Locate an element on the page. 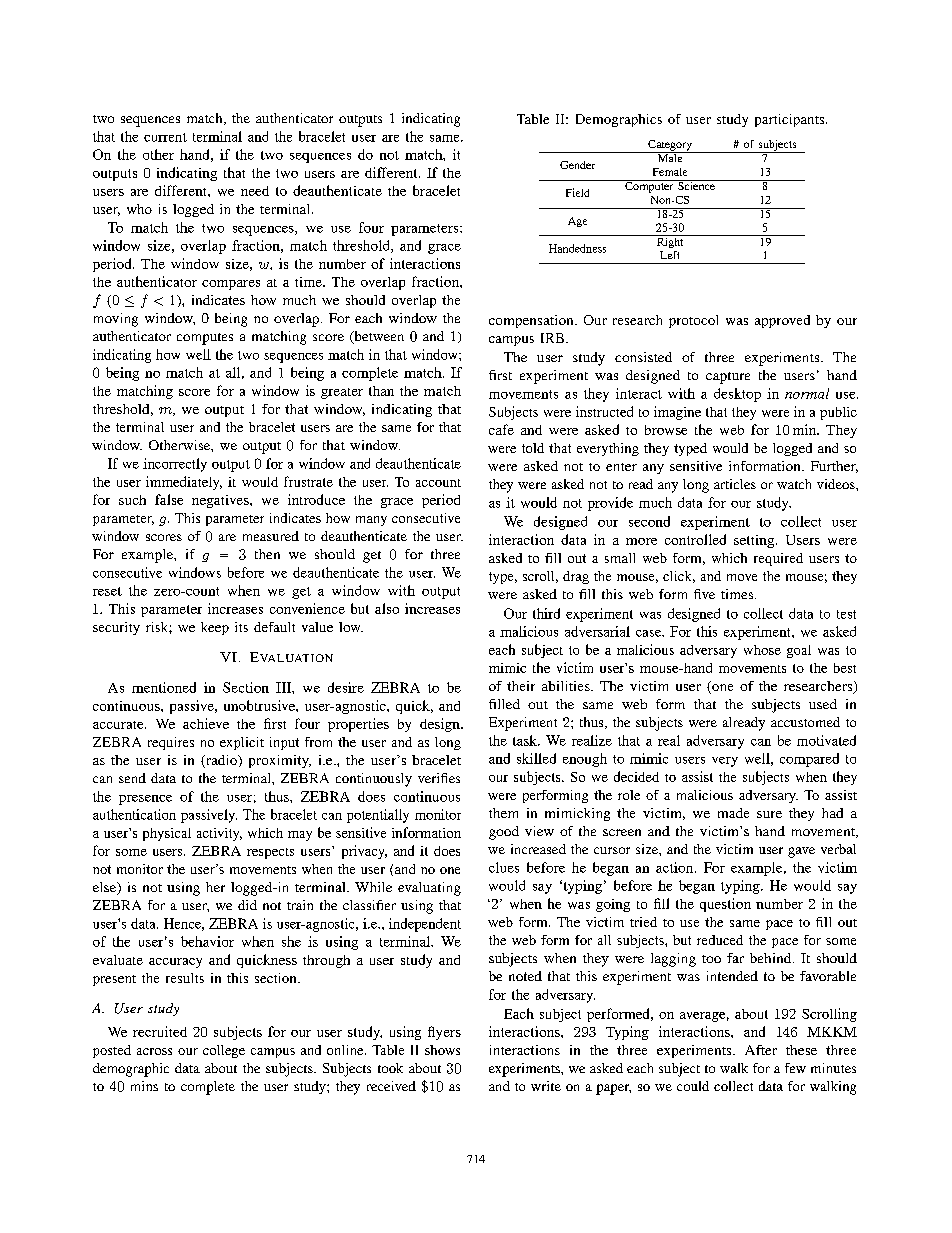 Image resolution: width=952 pixels, height=1233 pixels. third is located at coordinates (546, 613).
